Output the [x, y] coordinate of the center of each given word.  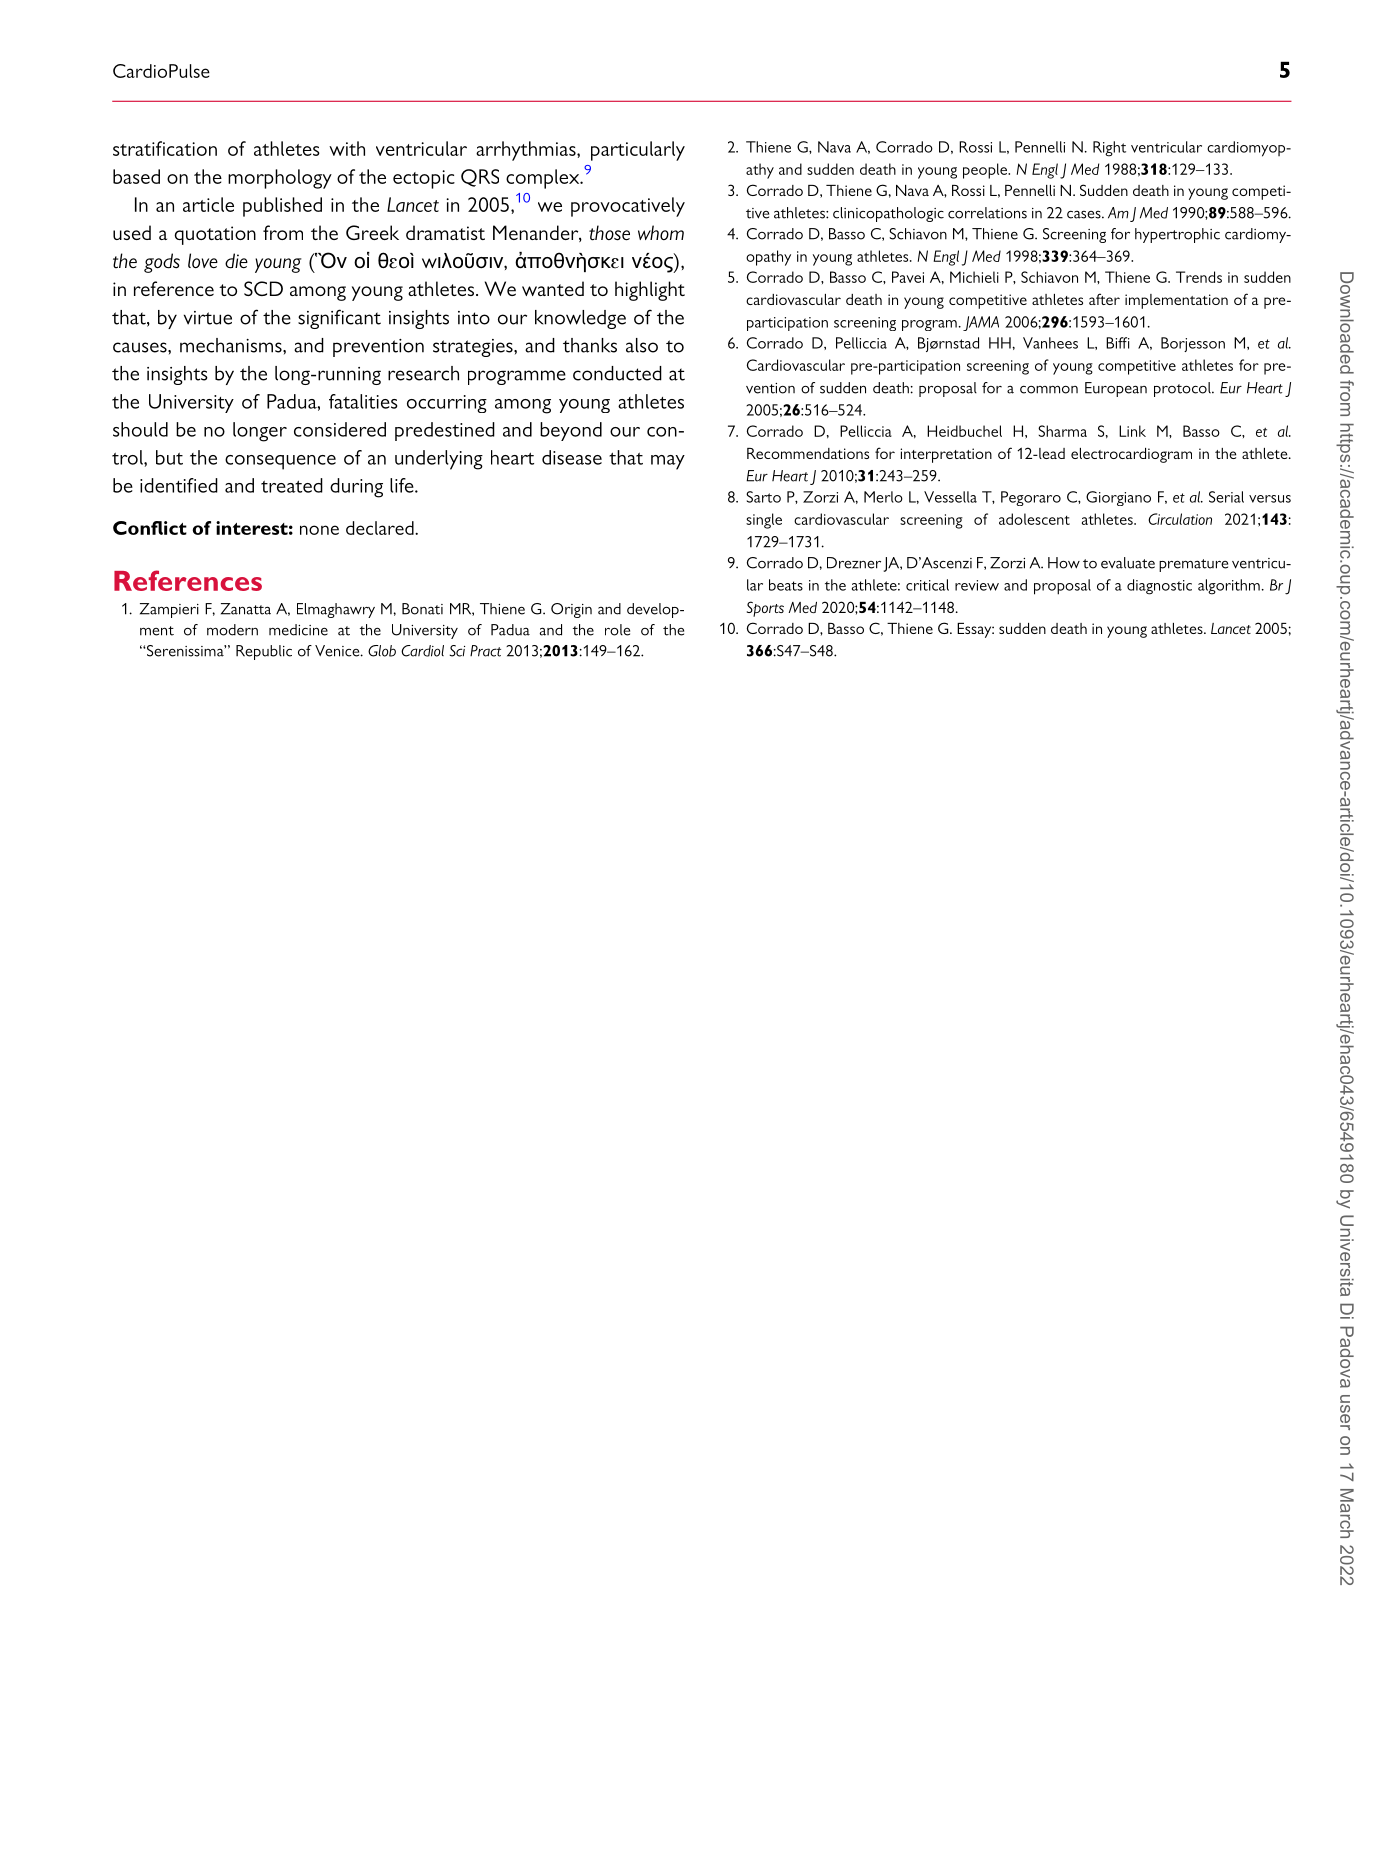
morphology [280, 179]
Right [1109, 149]
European [1116, 389]
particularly [638, 151]
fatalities [363, 401]
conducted [617, 373]
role [617, 630]
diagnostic [1159, 587]
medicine [298, 630]
